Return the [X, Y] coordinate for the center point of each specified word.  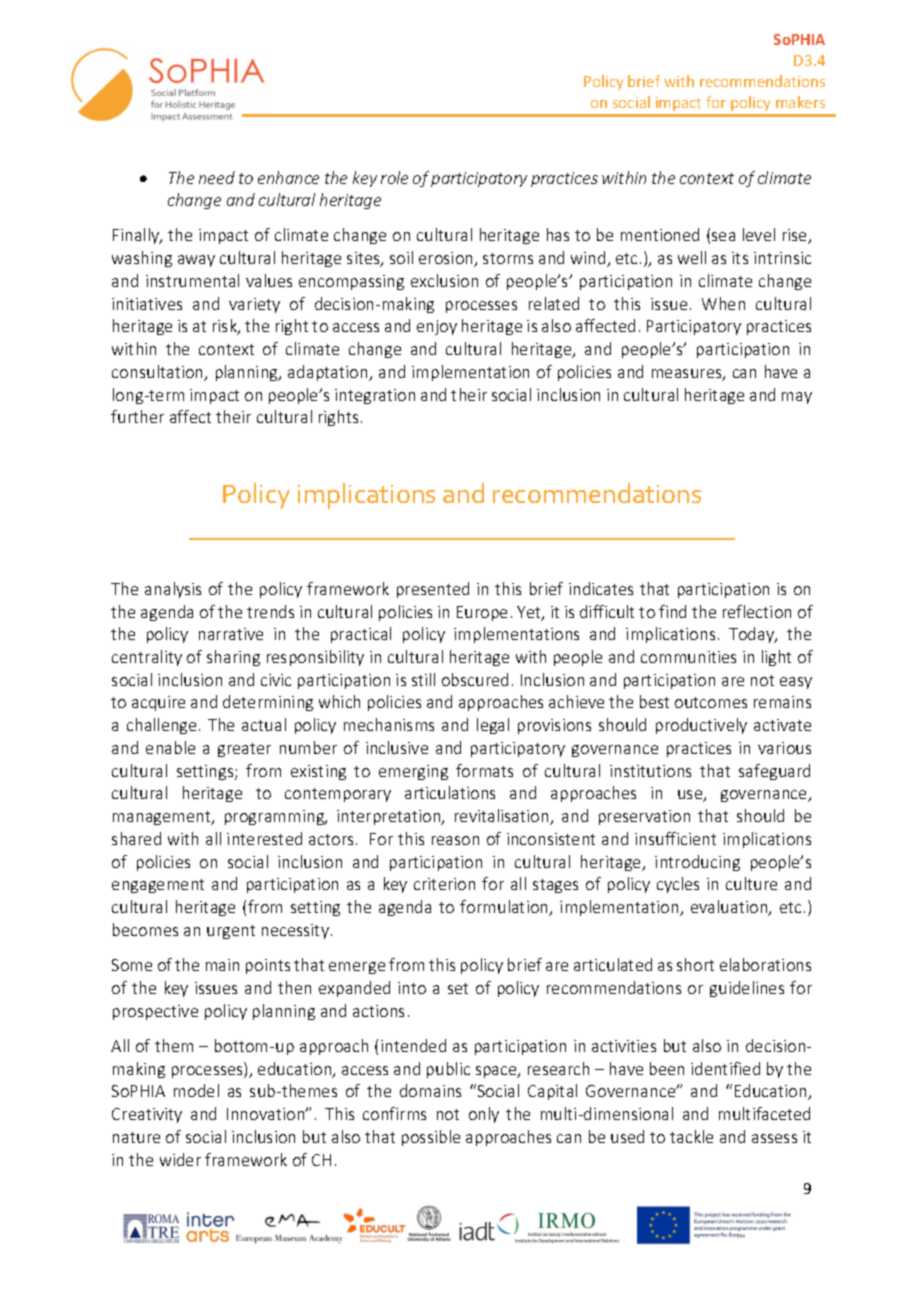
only [484, 1115]
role [394, 177]
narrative [231, 634]
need [217, 177]
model [196, 1090]
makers [800, 102]
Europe [482, 613]
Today [753, 635]
